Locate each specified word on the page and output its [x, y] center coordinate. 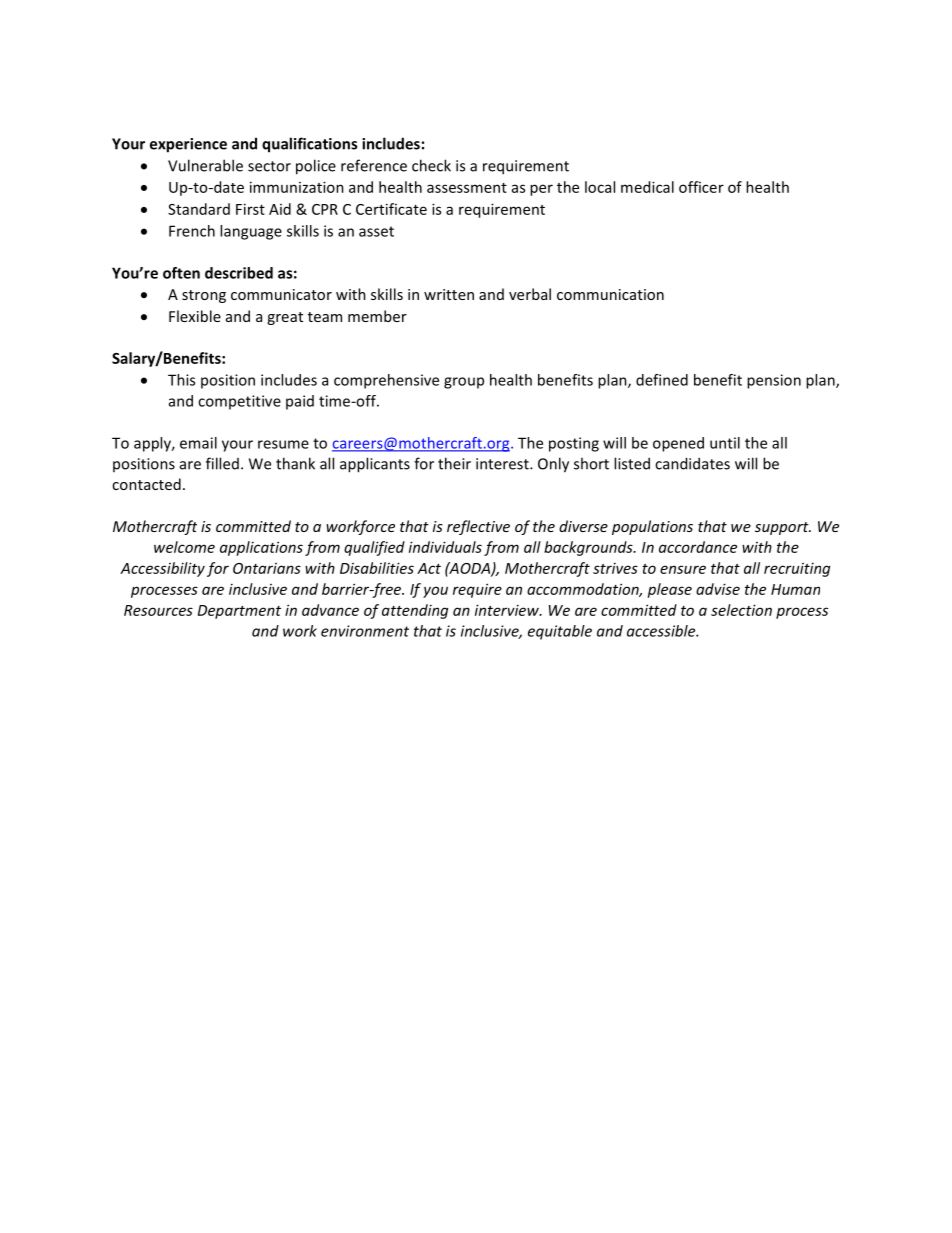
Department [239, 612]
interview [508, 610]
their [454, 463]
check [431, 165]
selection [741, 610]
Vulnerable [205, 165]
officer [701, 187]
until [725, 443]
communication [610, 294]
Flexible [195, 316]
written [449, 294]
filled [222, 463]
